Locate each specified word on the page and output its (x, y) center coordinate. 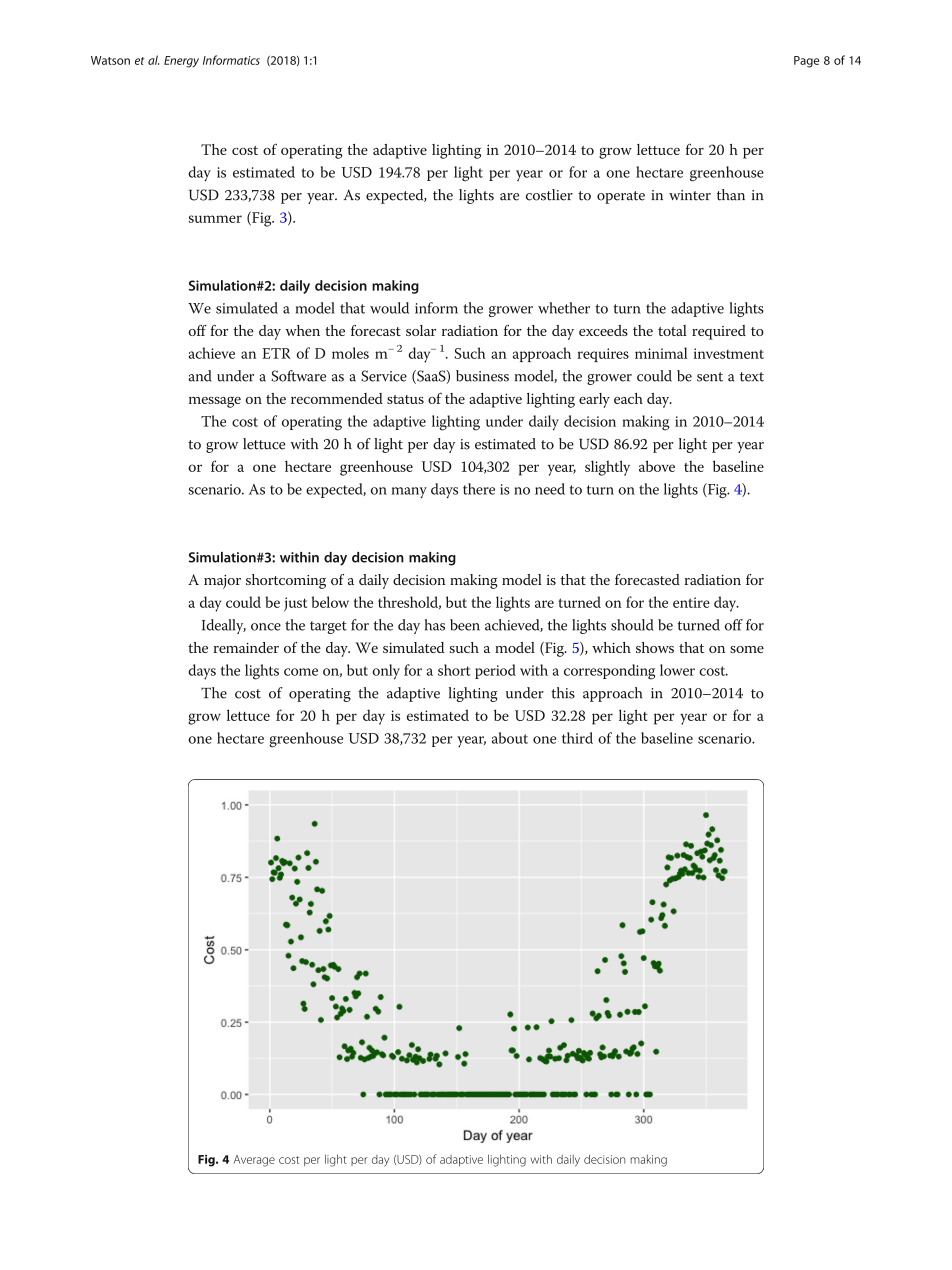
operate (621, 197)
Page (806, 62)
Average (254, 1161)
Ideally (224, 626)
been (465, 625)
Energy (181, 62)
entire (691, 602)
